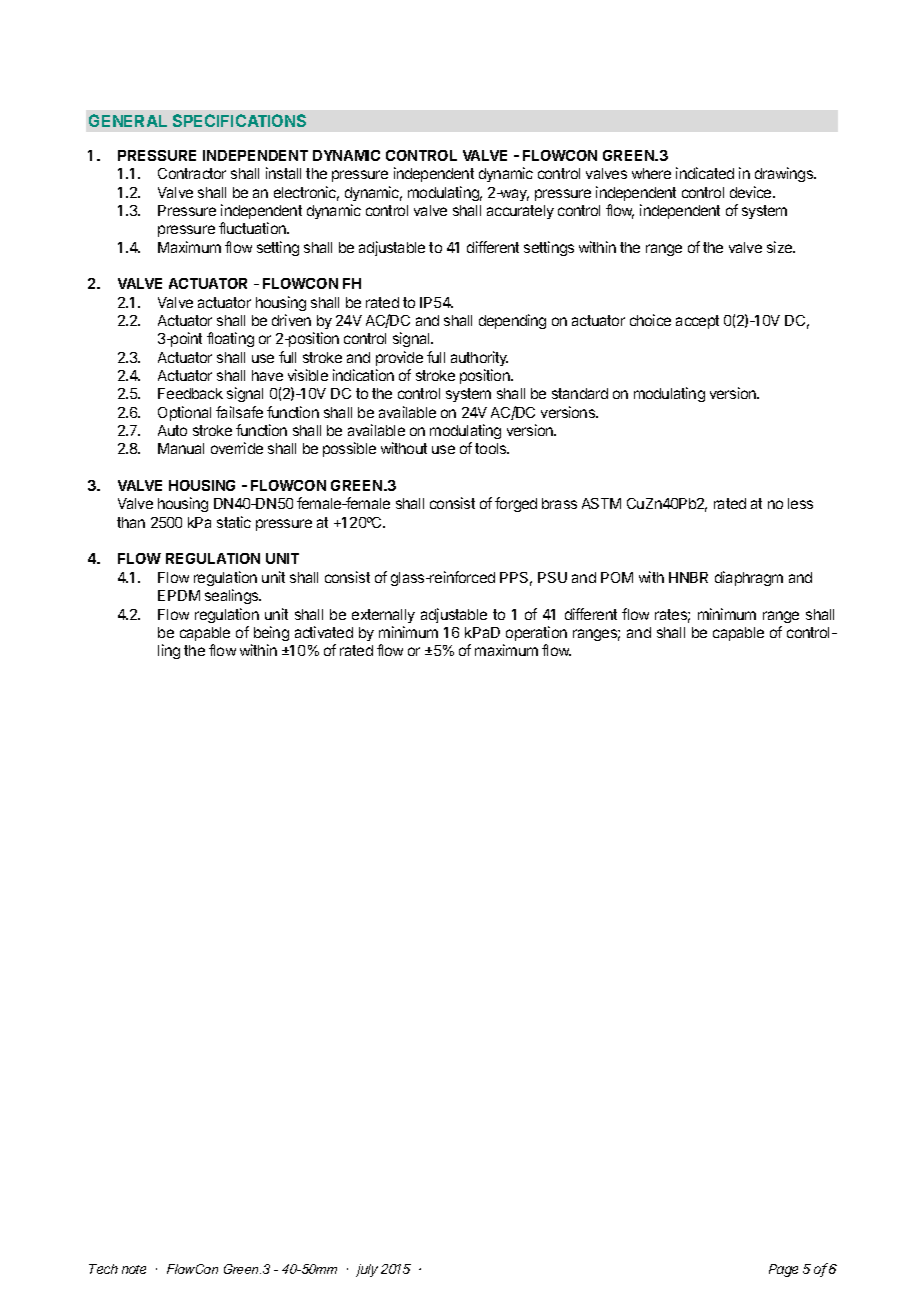  Describe the element at coordinates (253, 228) in the screenshot. I see `fluctuation` at that location.
